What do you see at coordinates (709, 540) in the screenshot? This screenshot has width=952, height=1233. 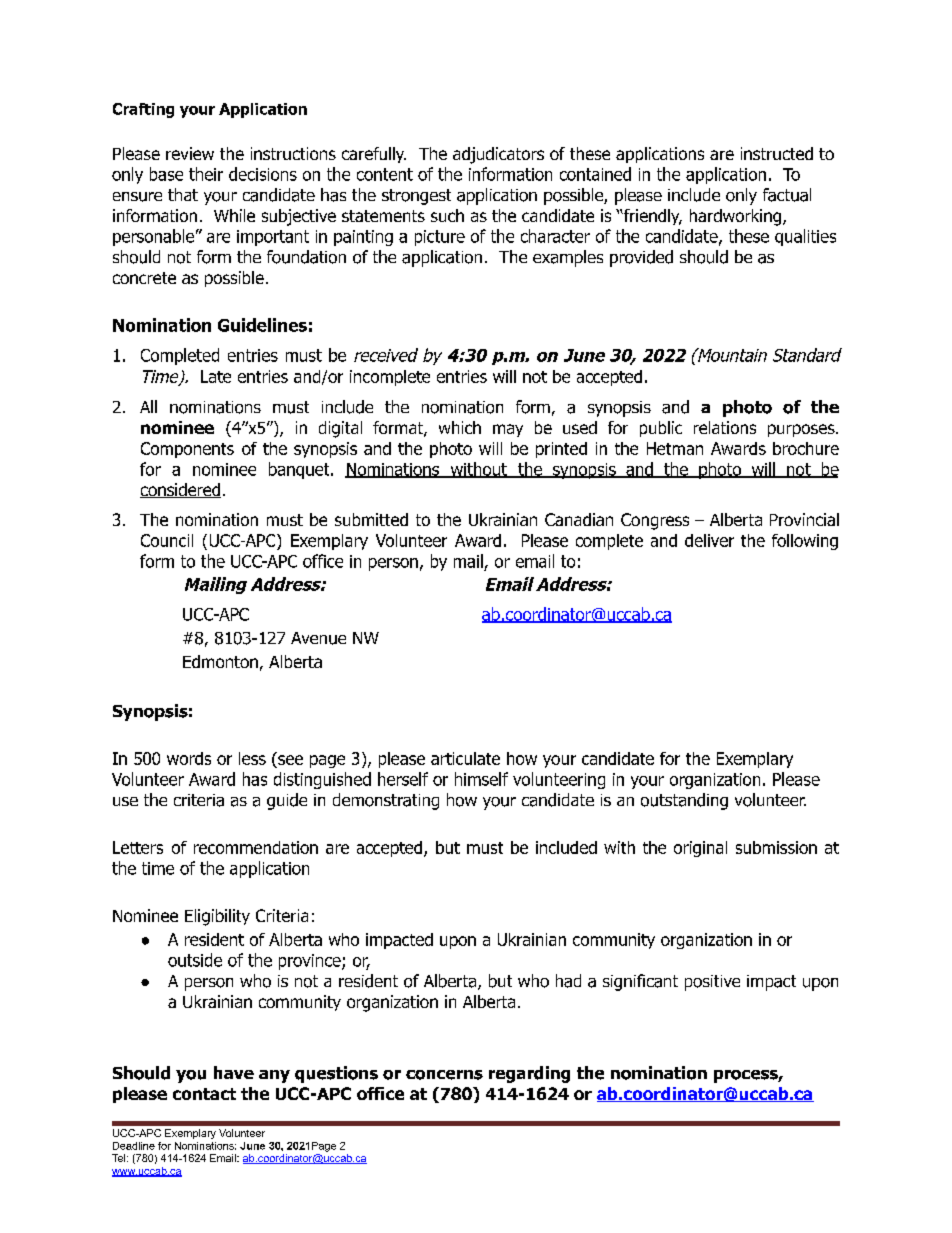 I see `deliver` at bounding box center [709, 540].
